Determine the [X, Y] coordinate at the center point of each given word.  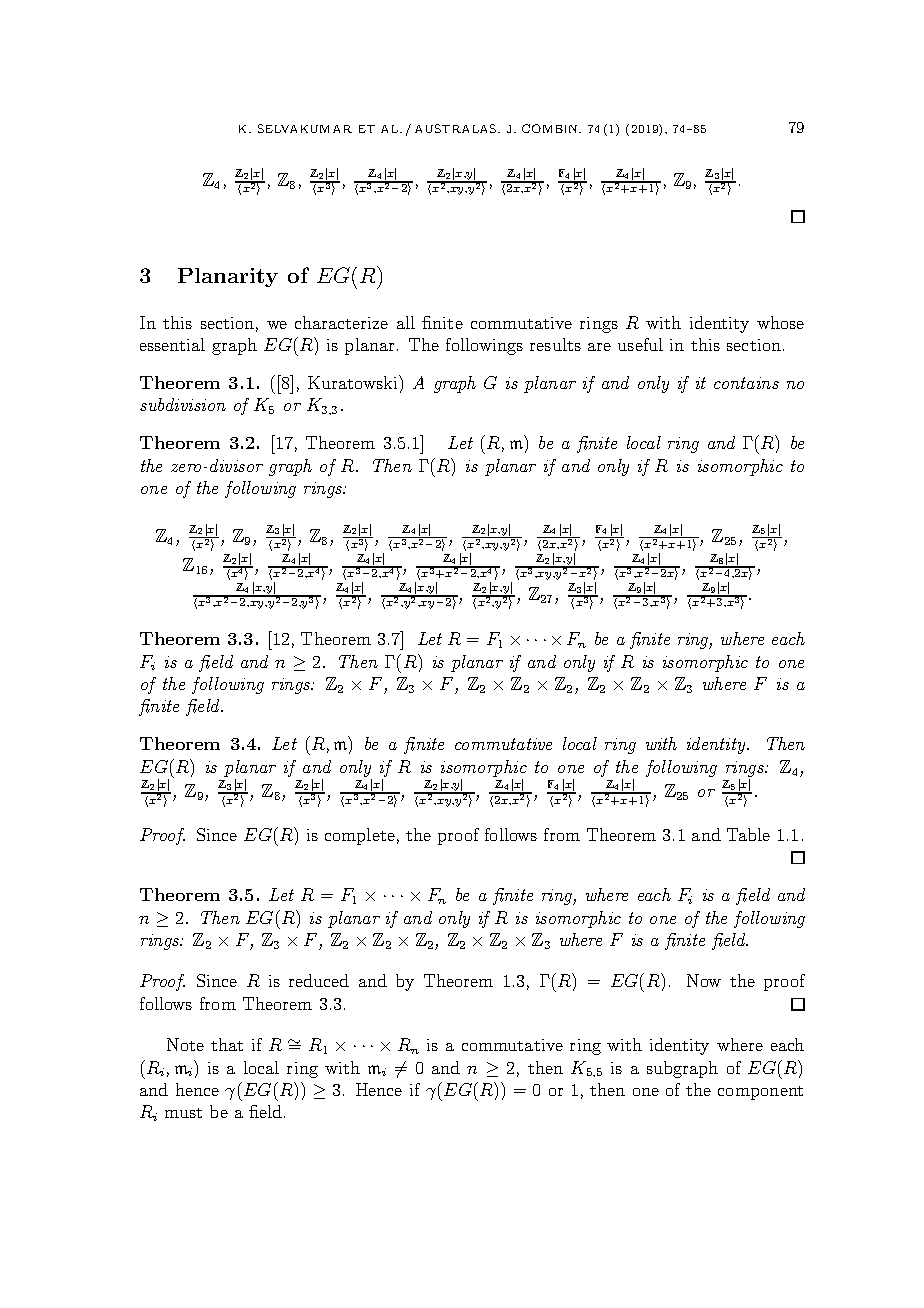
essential [172, 344]
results [555, 344]
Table [748, 834]
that [227, 1044]
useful [640, 344]
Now [704, 980]
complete [360, 836]
